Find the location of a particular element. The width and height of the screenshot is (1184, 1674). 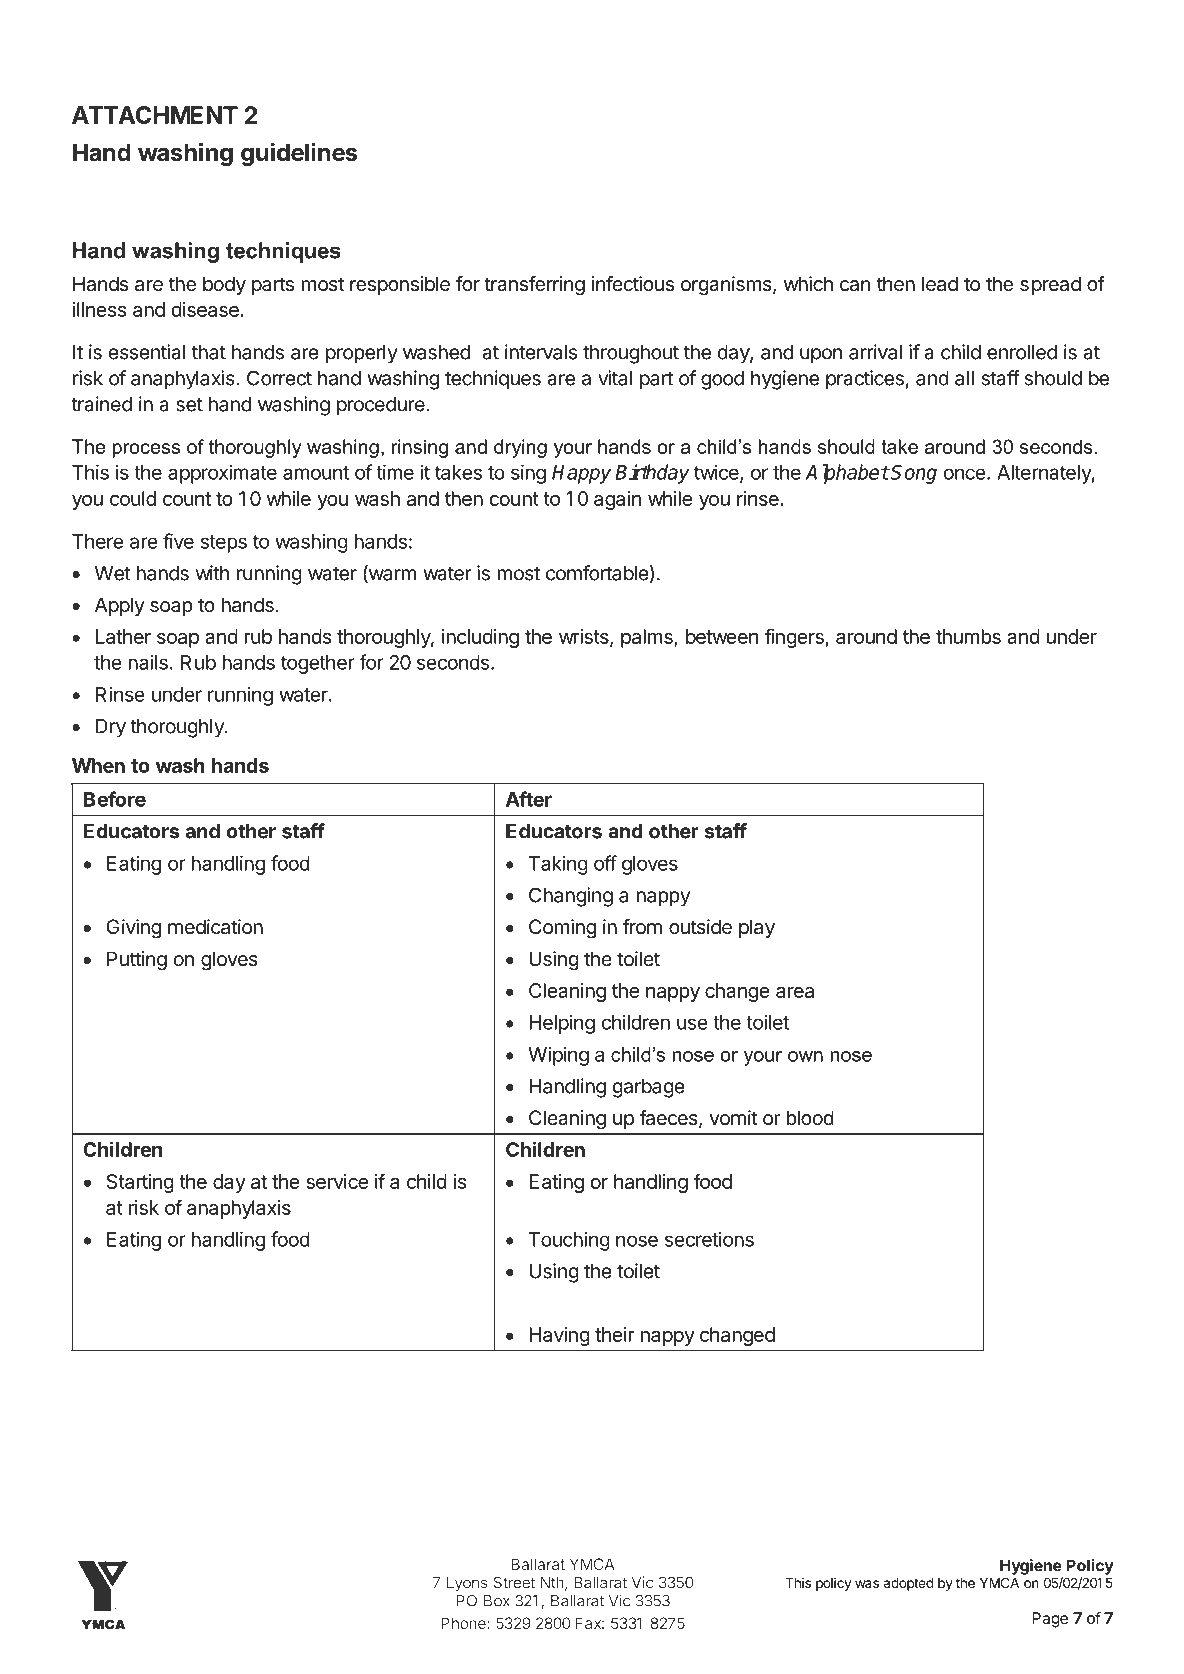

with is located at coordinates (212, 573).
